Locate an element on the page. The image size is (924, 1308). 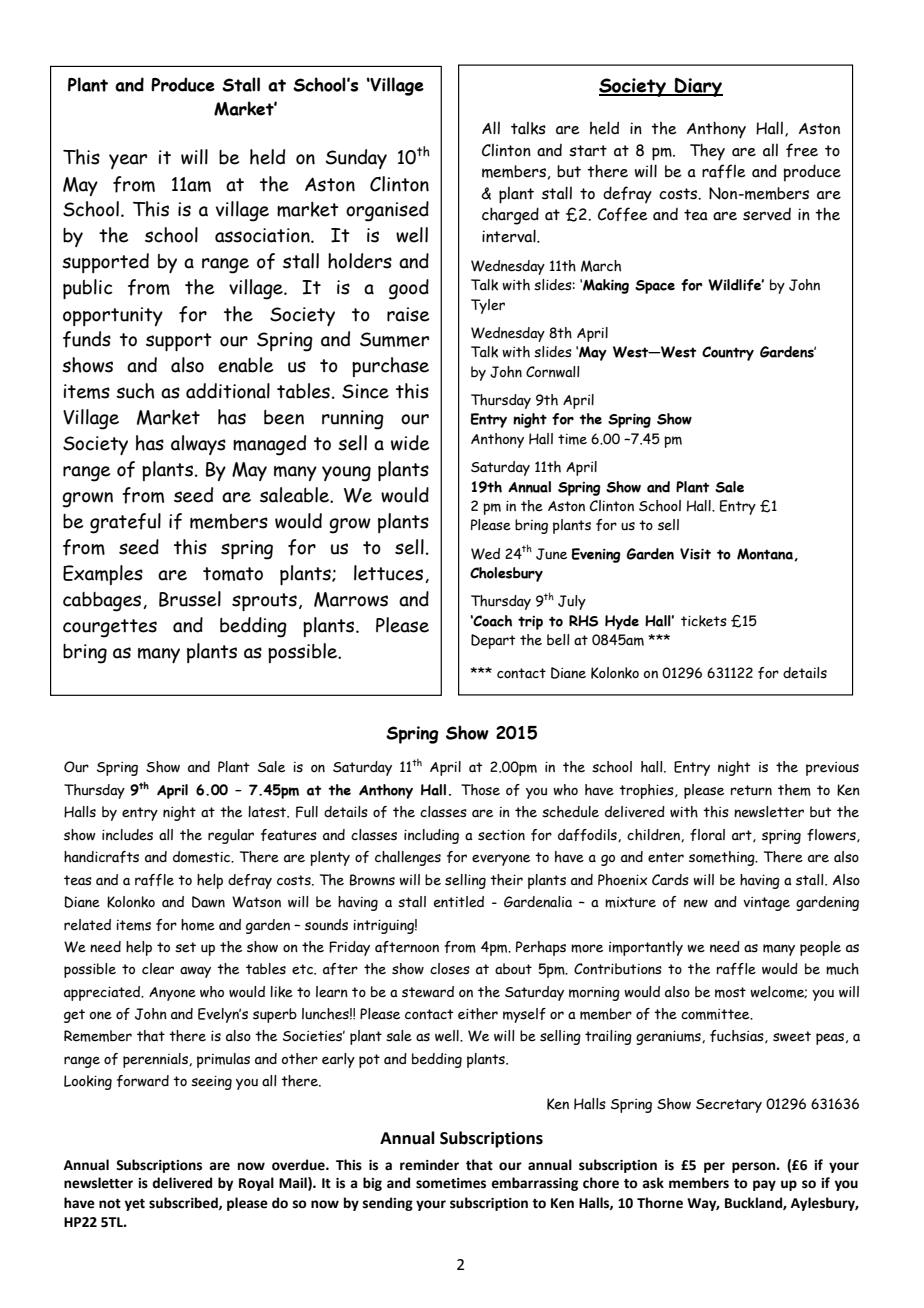
courgettes is located at coordinates (110, 628).
